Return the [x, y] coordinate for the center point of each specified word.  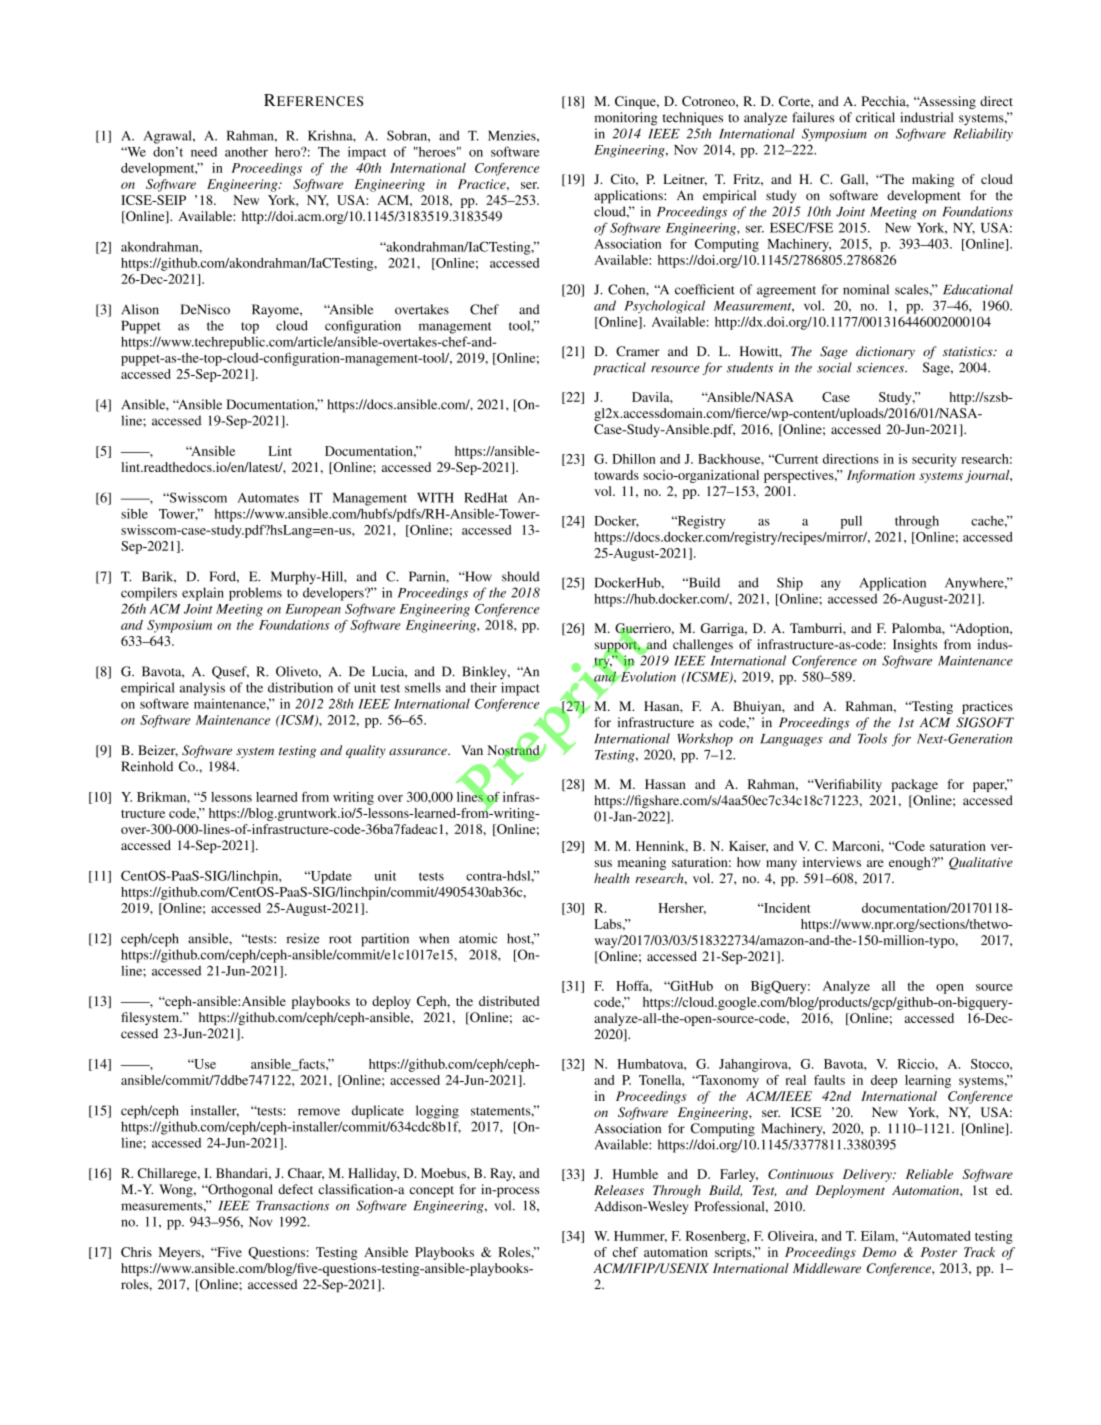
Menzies [513, 135]
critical [875, 117]
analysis [202, 689]
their [484, 687]
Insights [915, 646]
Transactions [292, 1206]
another [246, 152]
